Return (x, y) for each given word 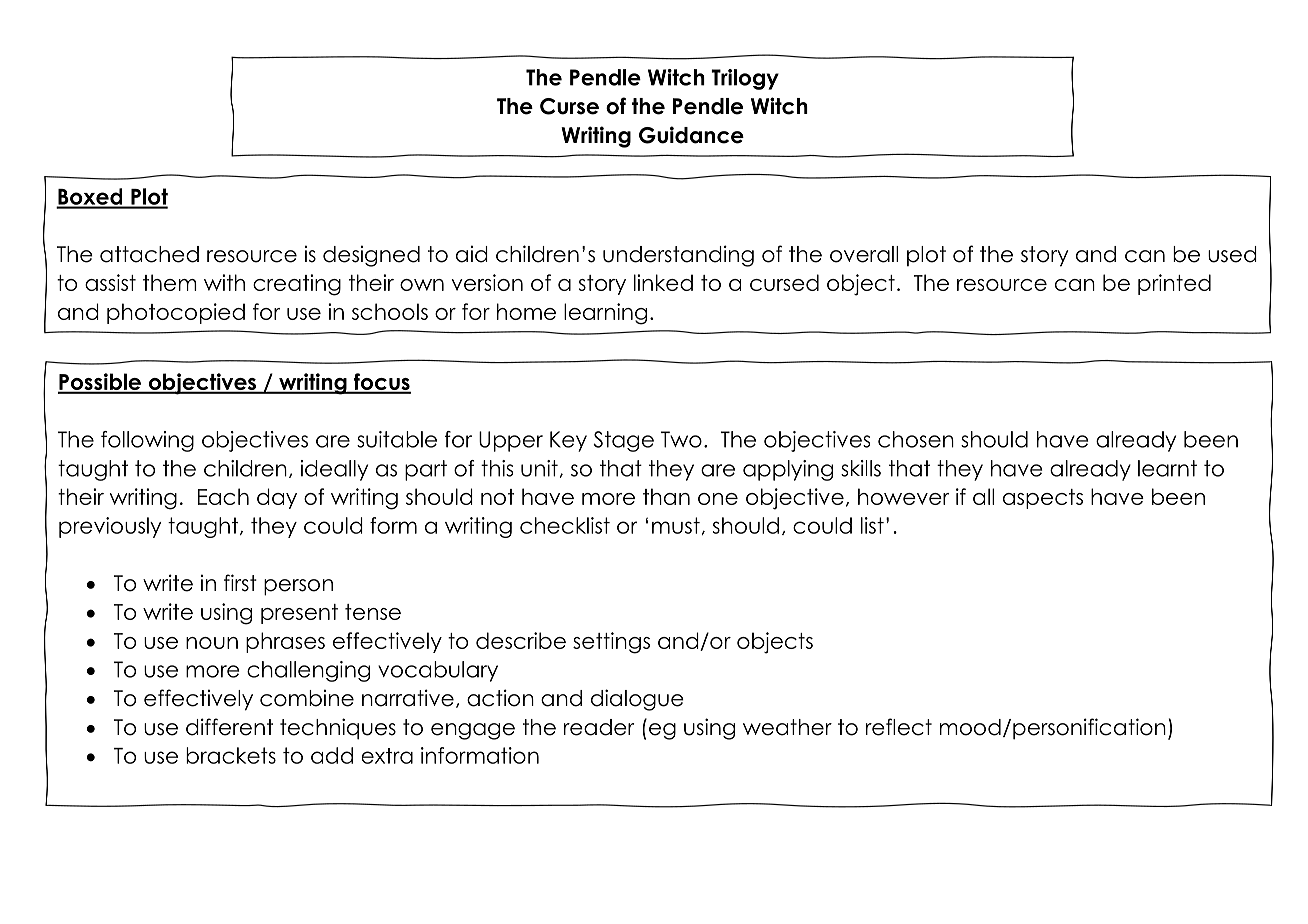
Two (681, 439)
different (229, 727)
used (1232, 254)
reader (599, 727)
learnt (1167, 468)
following (147, 441)
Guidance (691, 135)
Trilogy (745, 79)
